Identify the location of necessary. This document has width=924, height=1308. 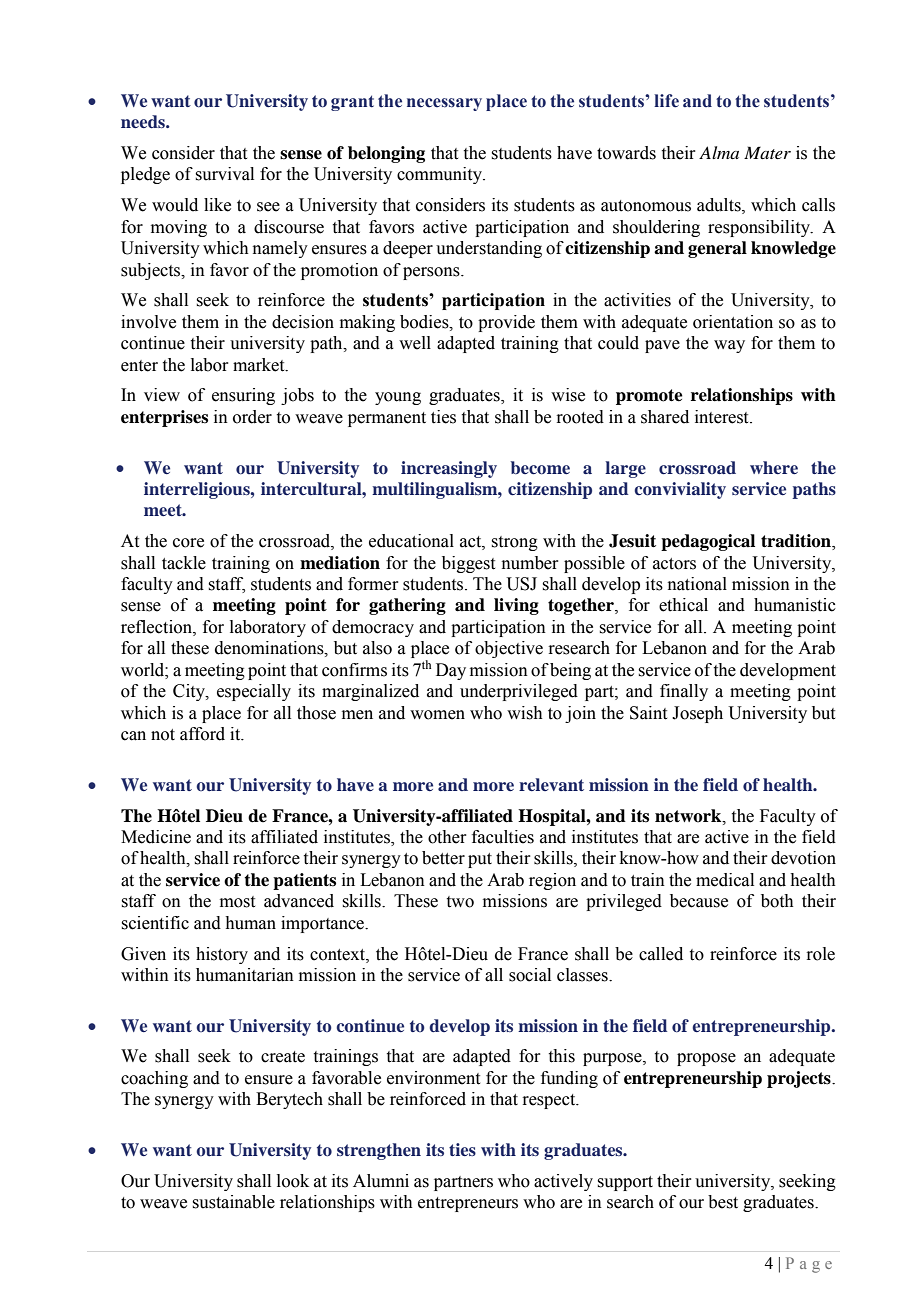
(444, 104).
